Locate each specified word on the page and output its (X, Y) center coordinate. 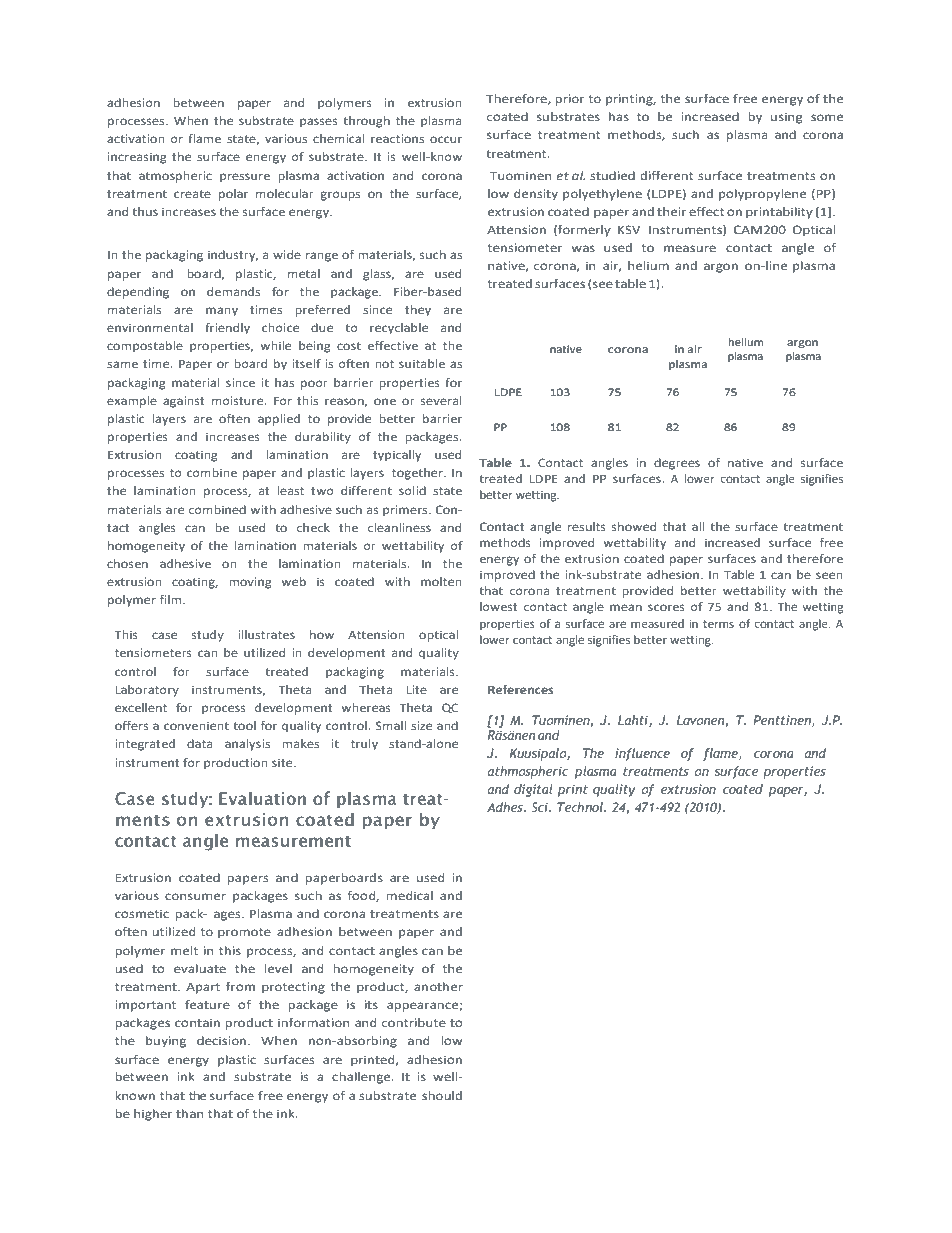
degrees (677, 464)
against (184, 402)
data (199, 743)
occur (446, 139)
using (786, 118)
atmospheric (175, 177)
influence (642, 754)
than (189, 1113)
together (418, 474)
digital (533, 790)
